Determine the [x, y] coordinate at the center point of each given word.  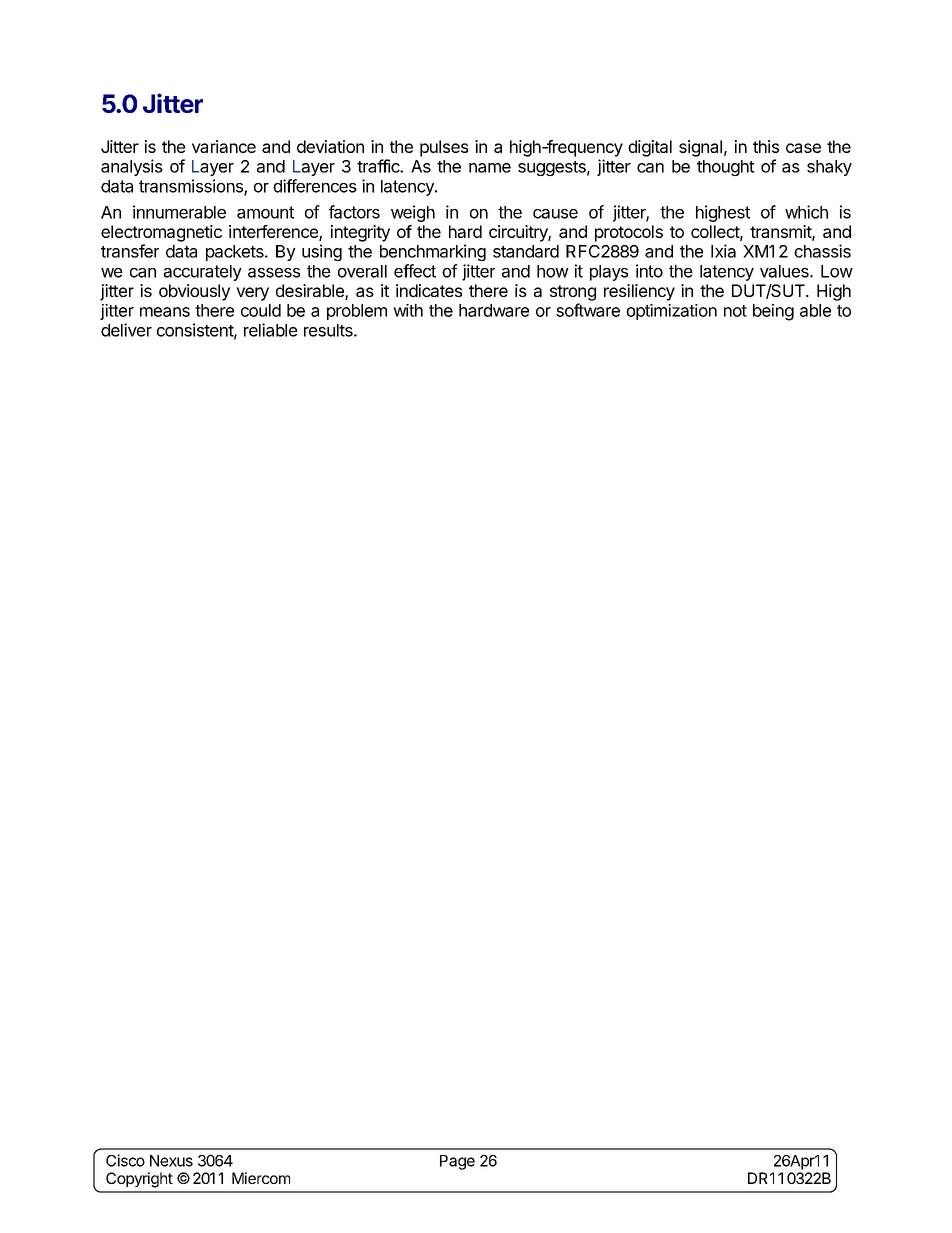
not [735, 311]
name [490, 168]
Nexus [171, 1161]
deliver [126, 330]
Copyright [139, 1180]
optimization [671, 312]
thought [726, 168]
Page [457, 1162]
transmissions [192, 187]
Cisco [125, 1160]
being [773, 312]
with [408, 310]
